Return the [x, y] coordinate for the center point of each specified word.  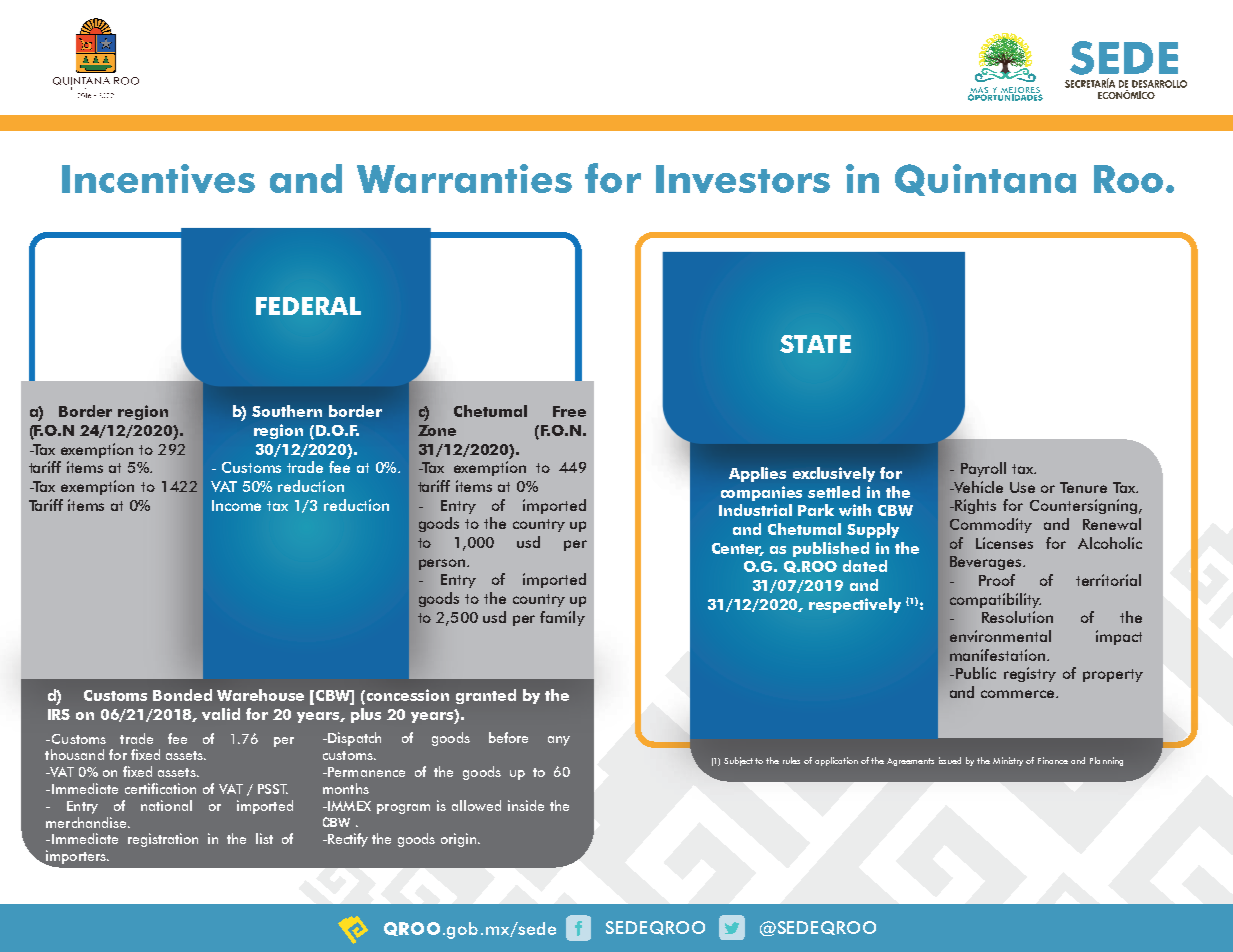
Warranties [464, 178]
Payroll [983, 469]
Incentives [158, 178]
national [166, 805]
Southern [287, 411]
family [562, 618]
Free [569, 411]
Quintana [985, 180]
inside [526, 805]
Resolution [1017, 617]
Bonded [182, 695]
